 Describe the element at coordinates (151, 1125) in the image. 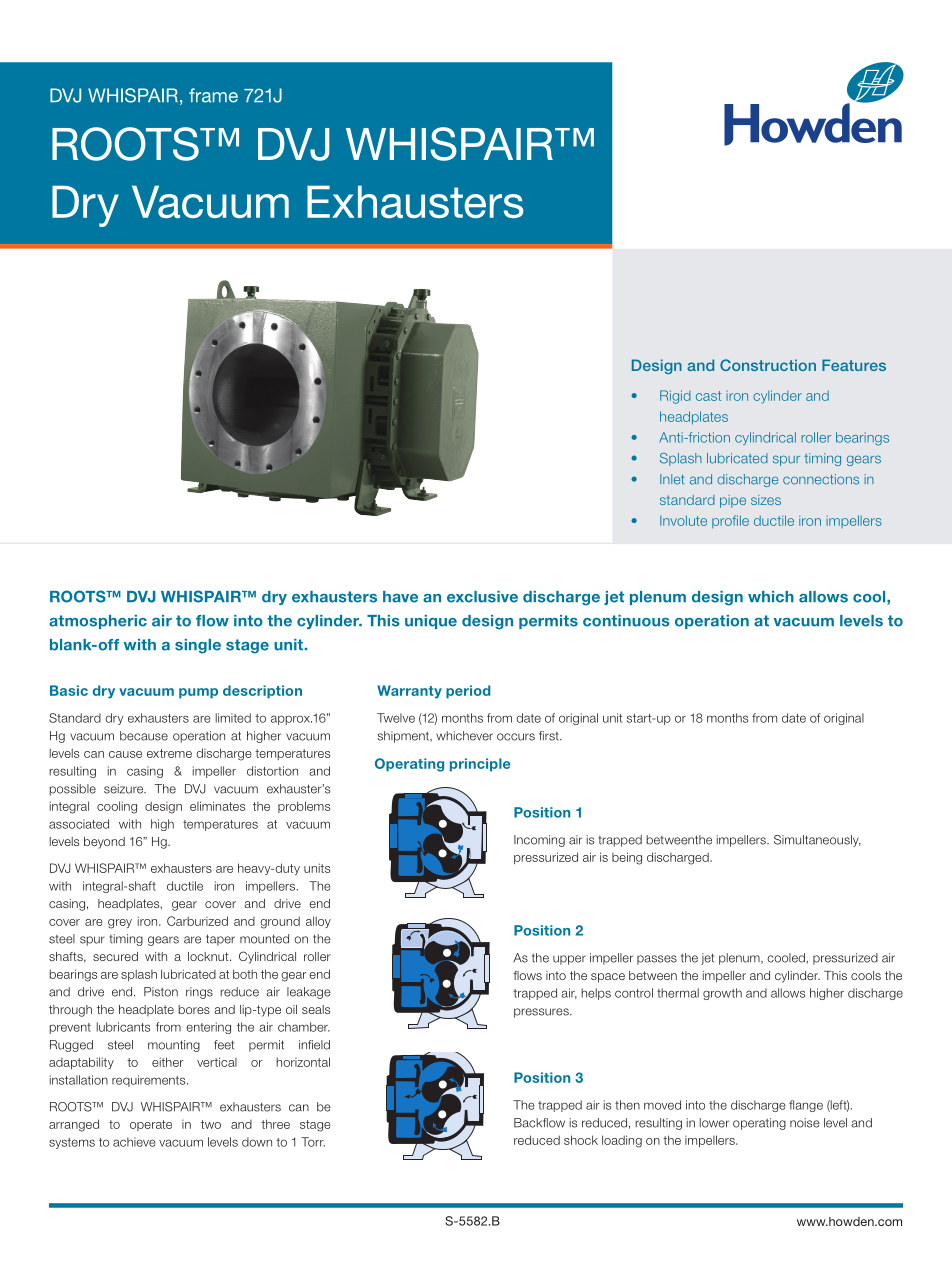

I see `operate` at that location.
